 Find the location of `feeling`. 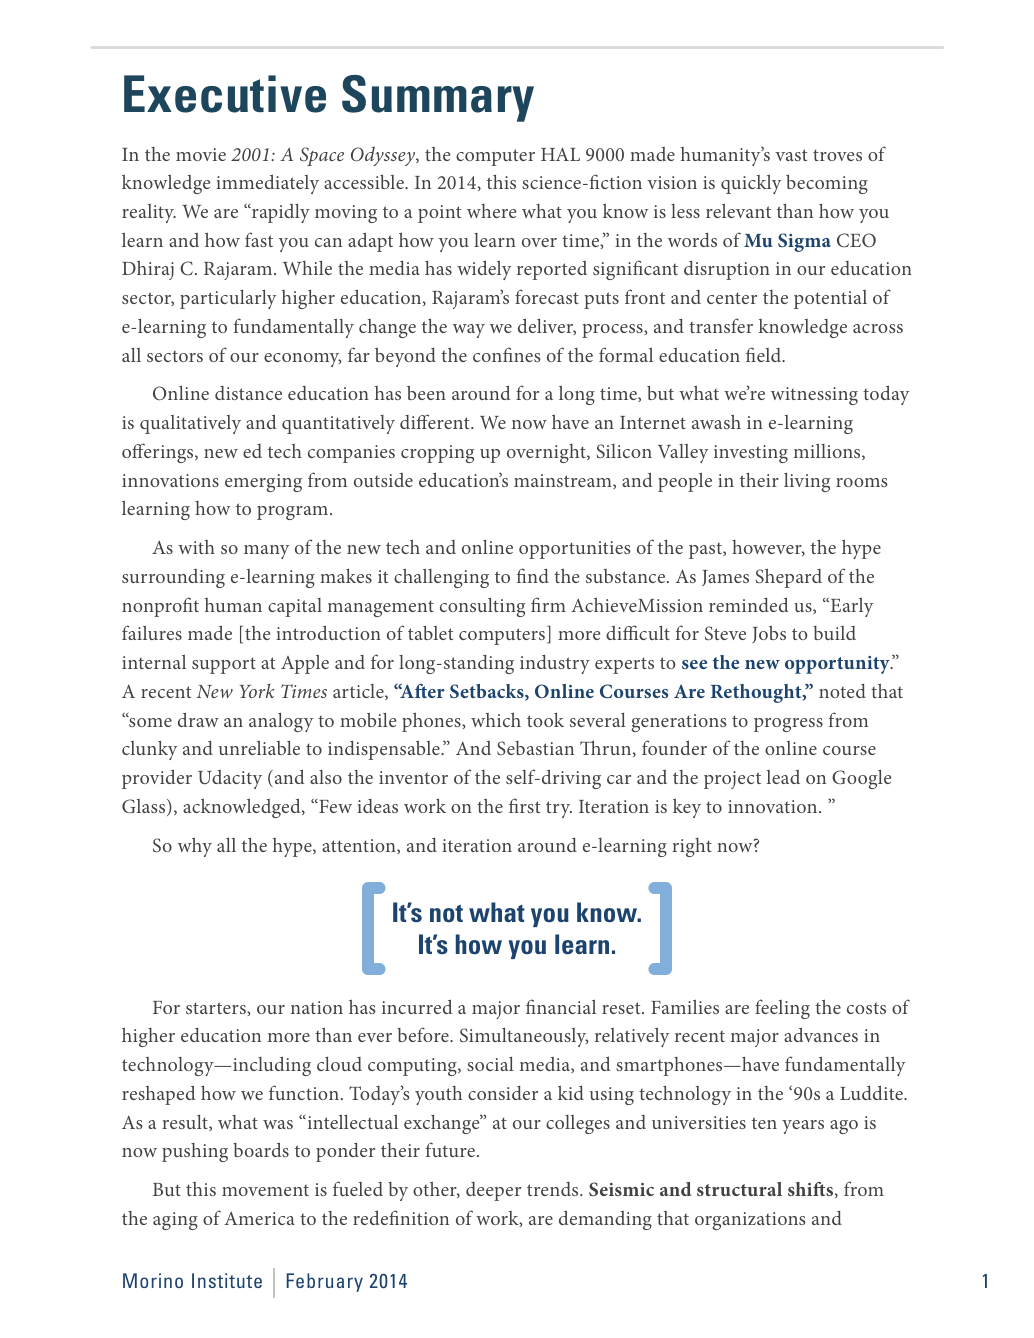

feeling is located at coordinates (782, 1009).
